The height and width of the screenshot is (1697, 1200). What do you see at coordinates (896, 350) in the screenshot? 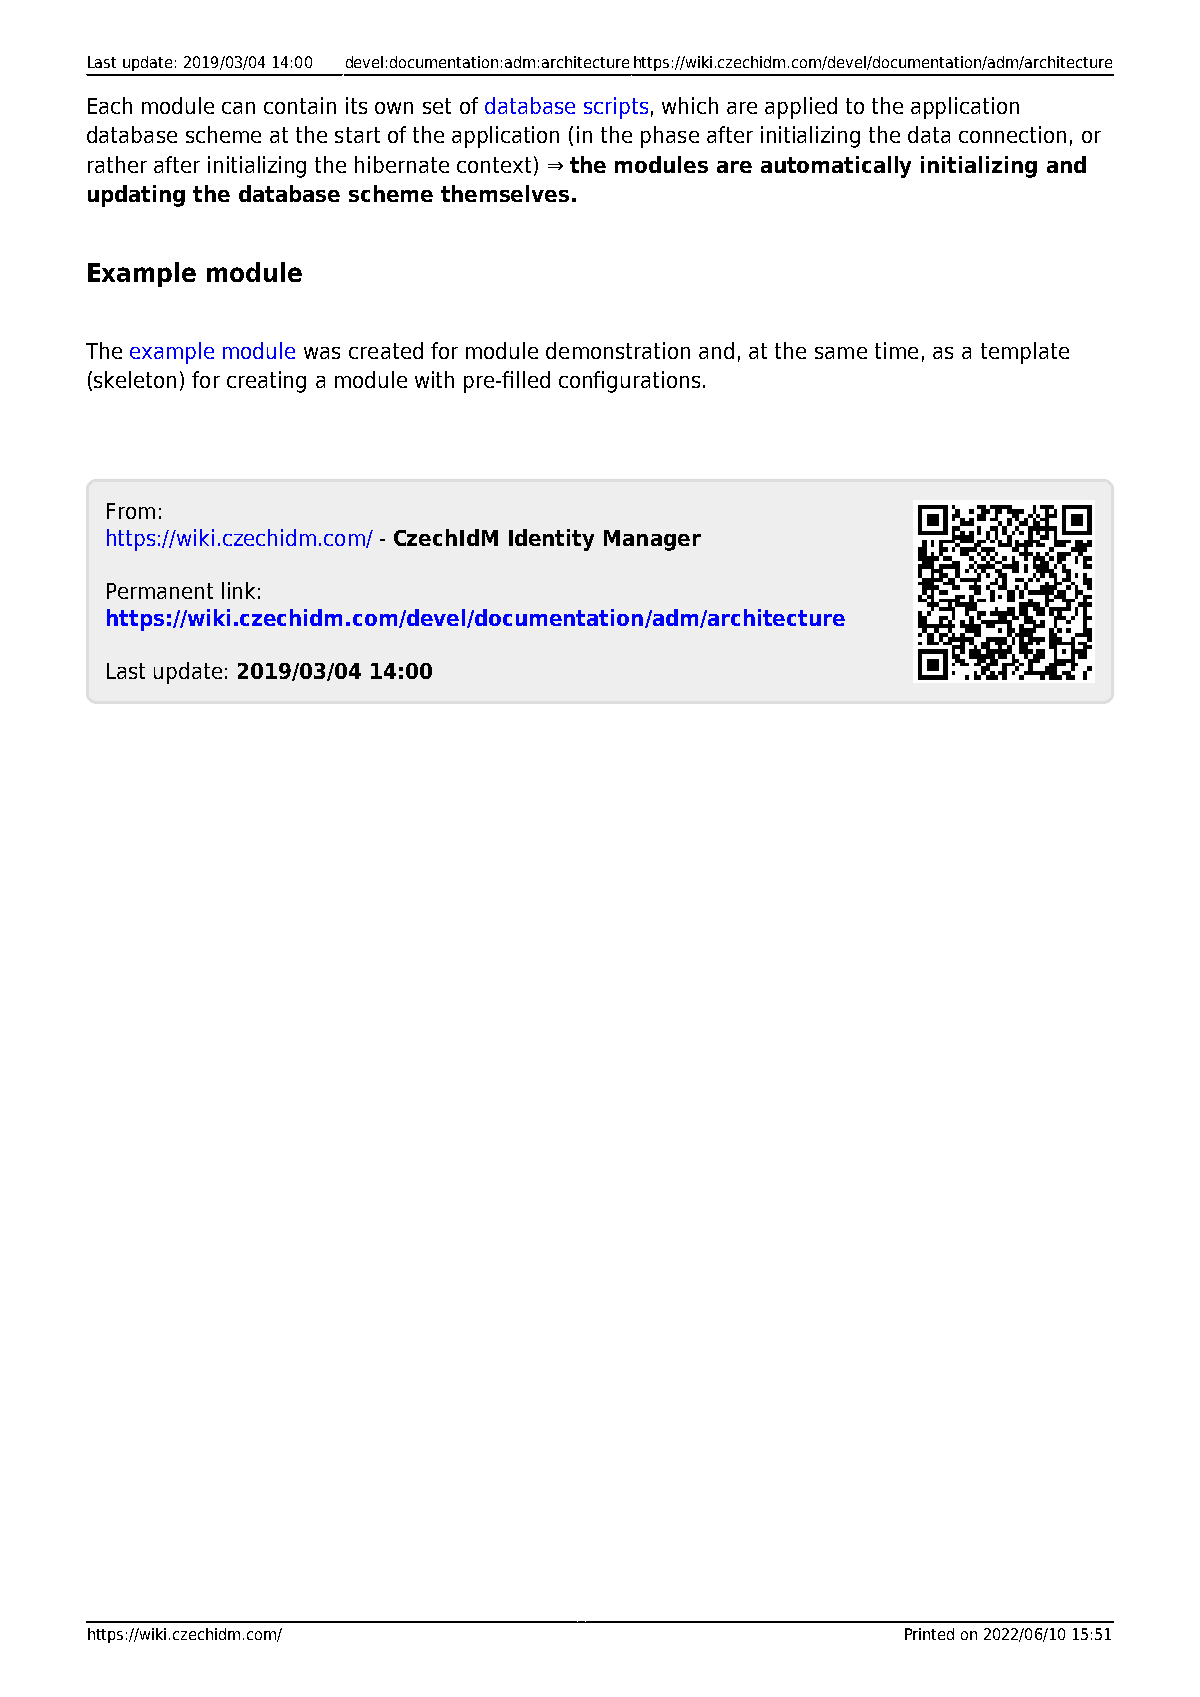
I see `time` at bounding box center [896, 350].
